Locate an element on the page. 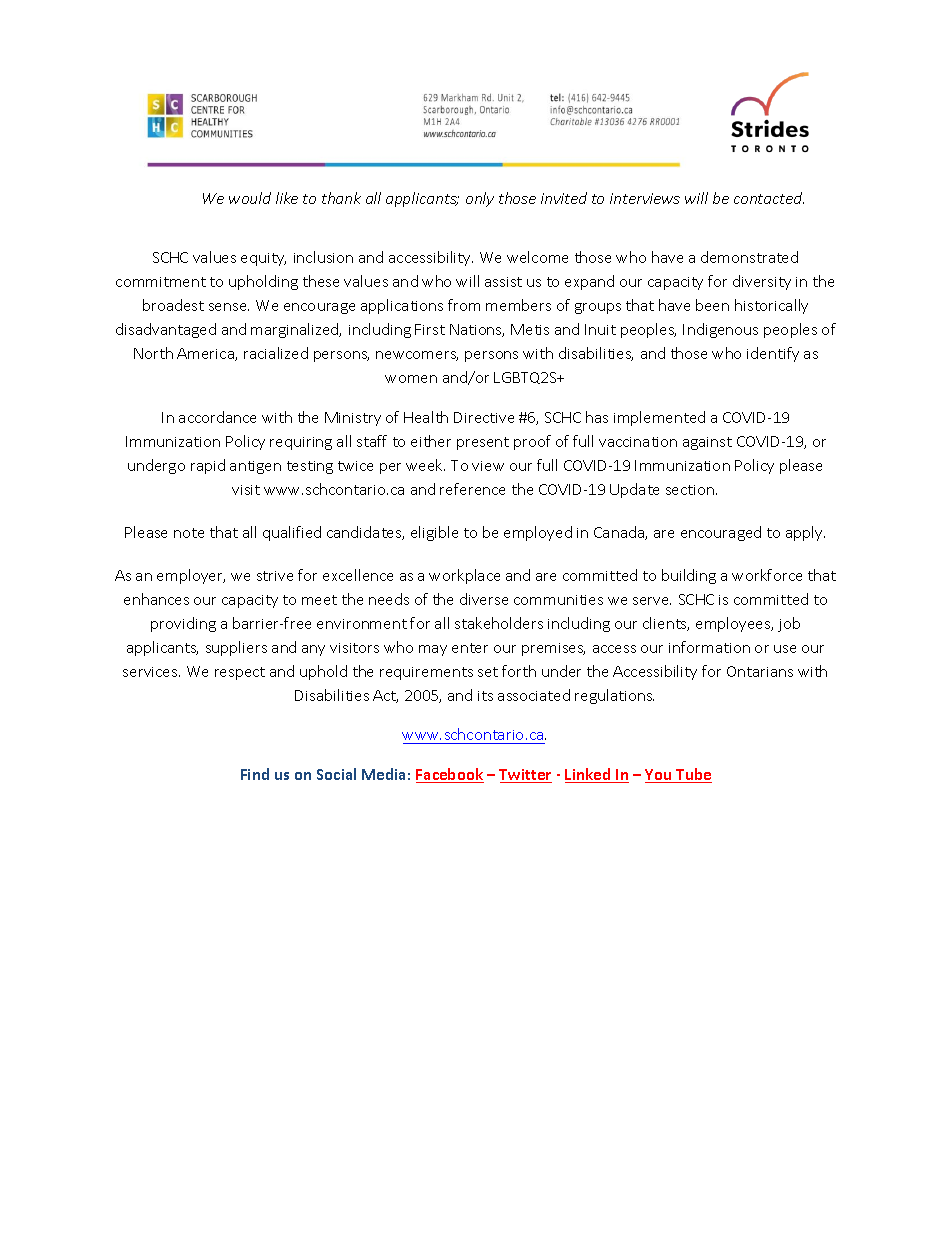 Image resolution: width=952 pixels, height=1233 pixels. Find is located at coordinates (255, 774).
